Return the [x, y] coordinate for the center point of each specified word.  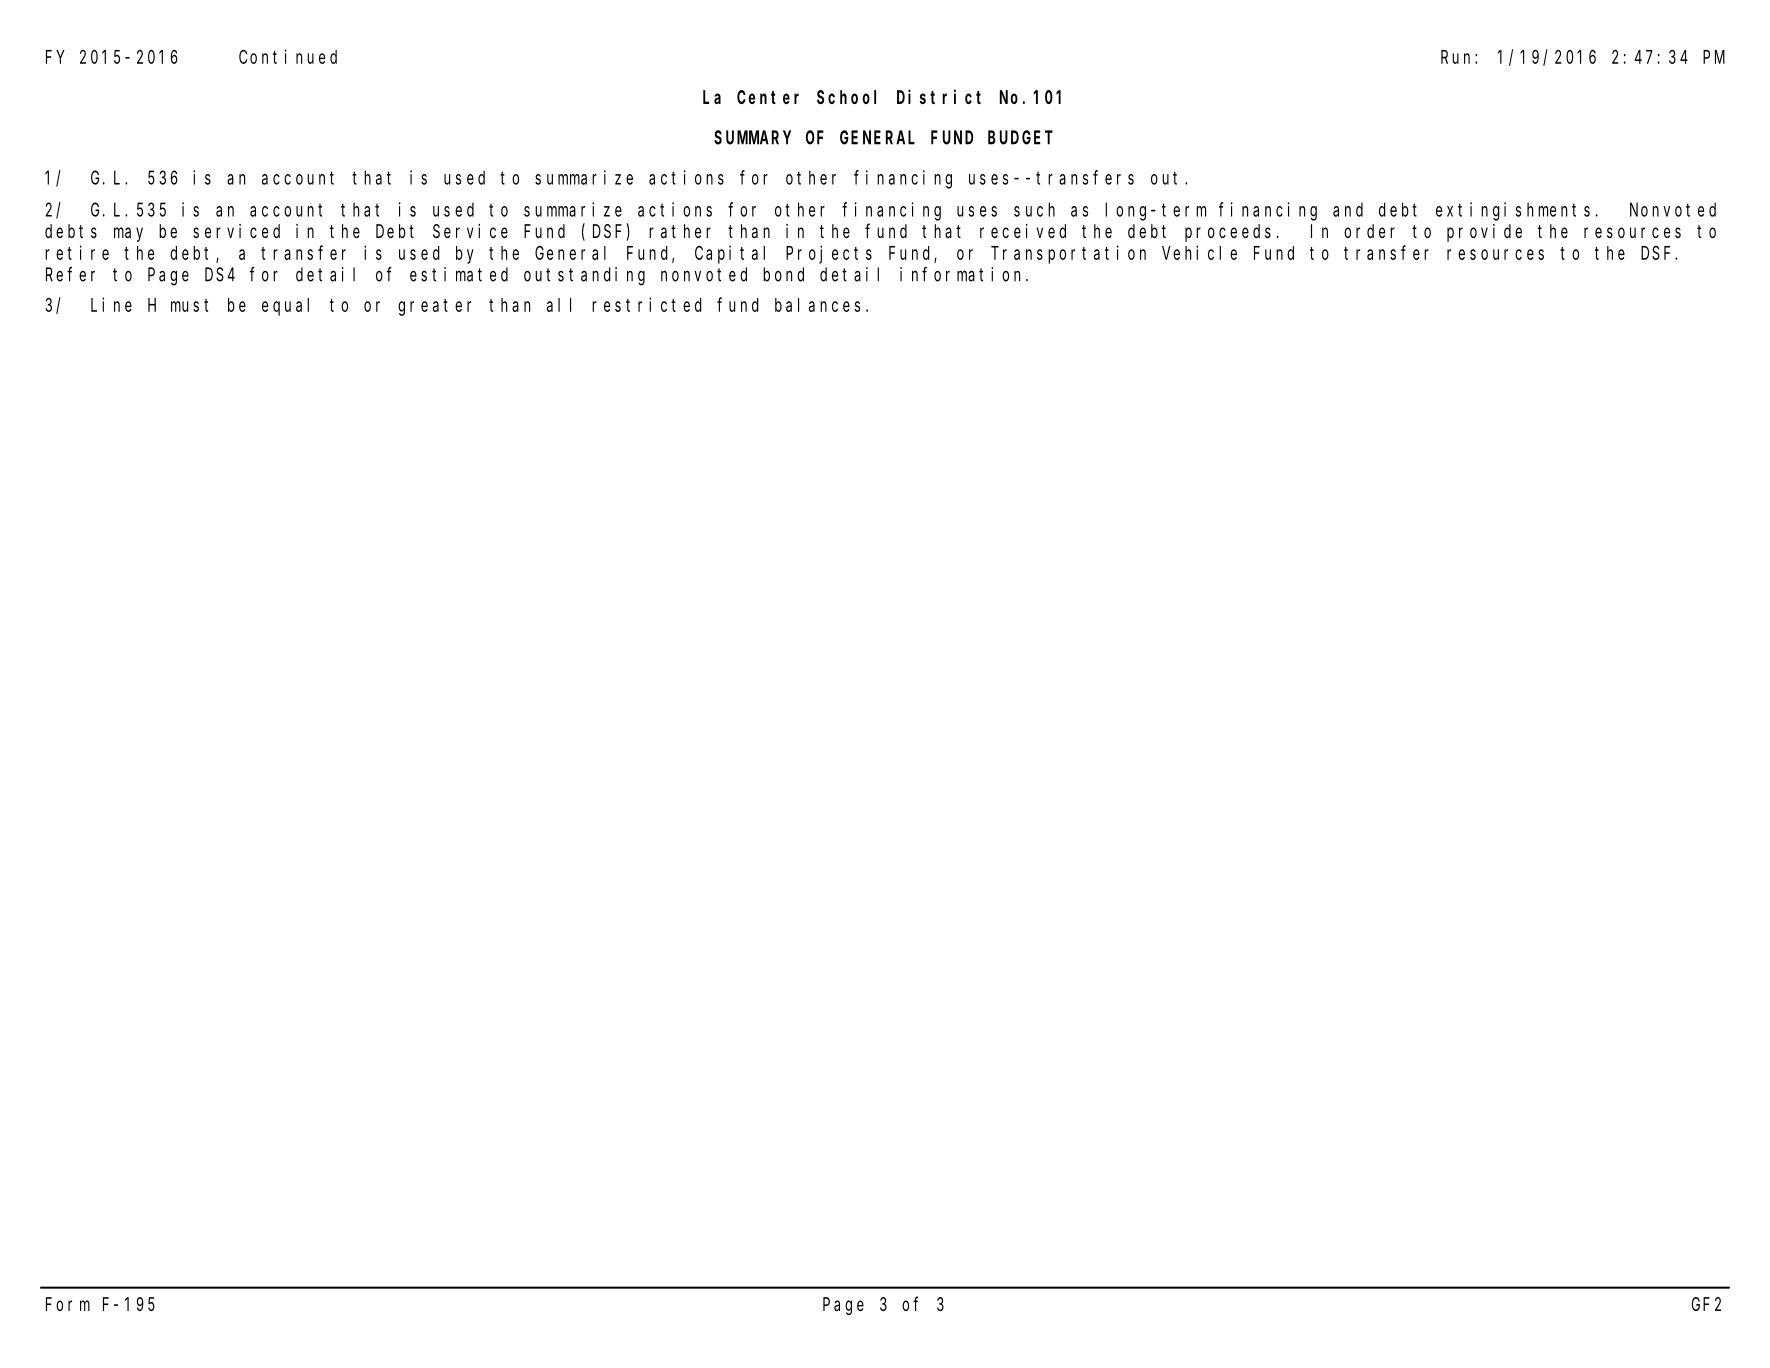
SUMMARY [752, 138]
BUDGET [1020, 138]
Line [111, 304]
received [1023, 231]
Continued [288, 56]
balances [817, 305]
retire [77, 252]
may [128, 234]
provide [1484, 233]
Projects [829, 254]
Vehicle [1199, 252]
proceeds [1228, 233]
